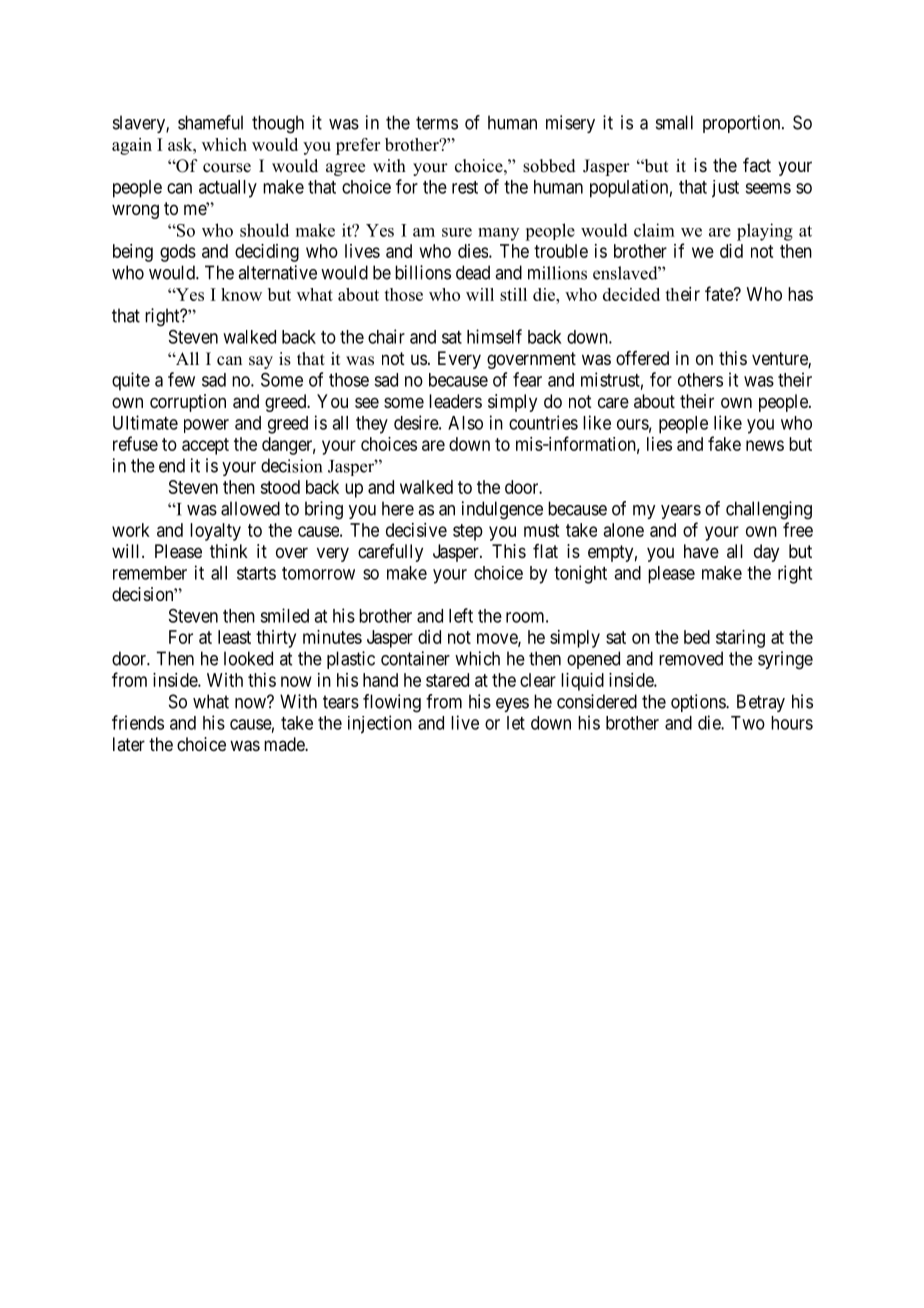  What do you see at coordinates (210, 122) in the image?
I see `shameful` at bounding box center [210, 122].
